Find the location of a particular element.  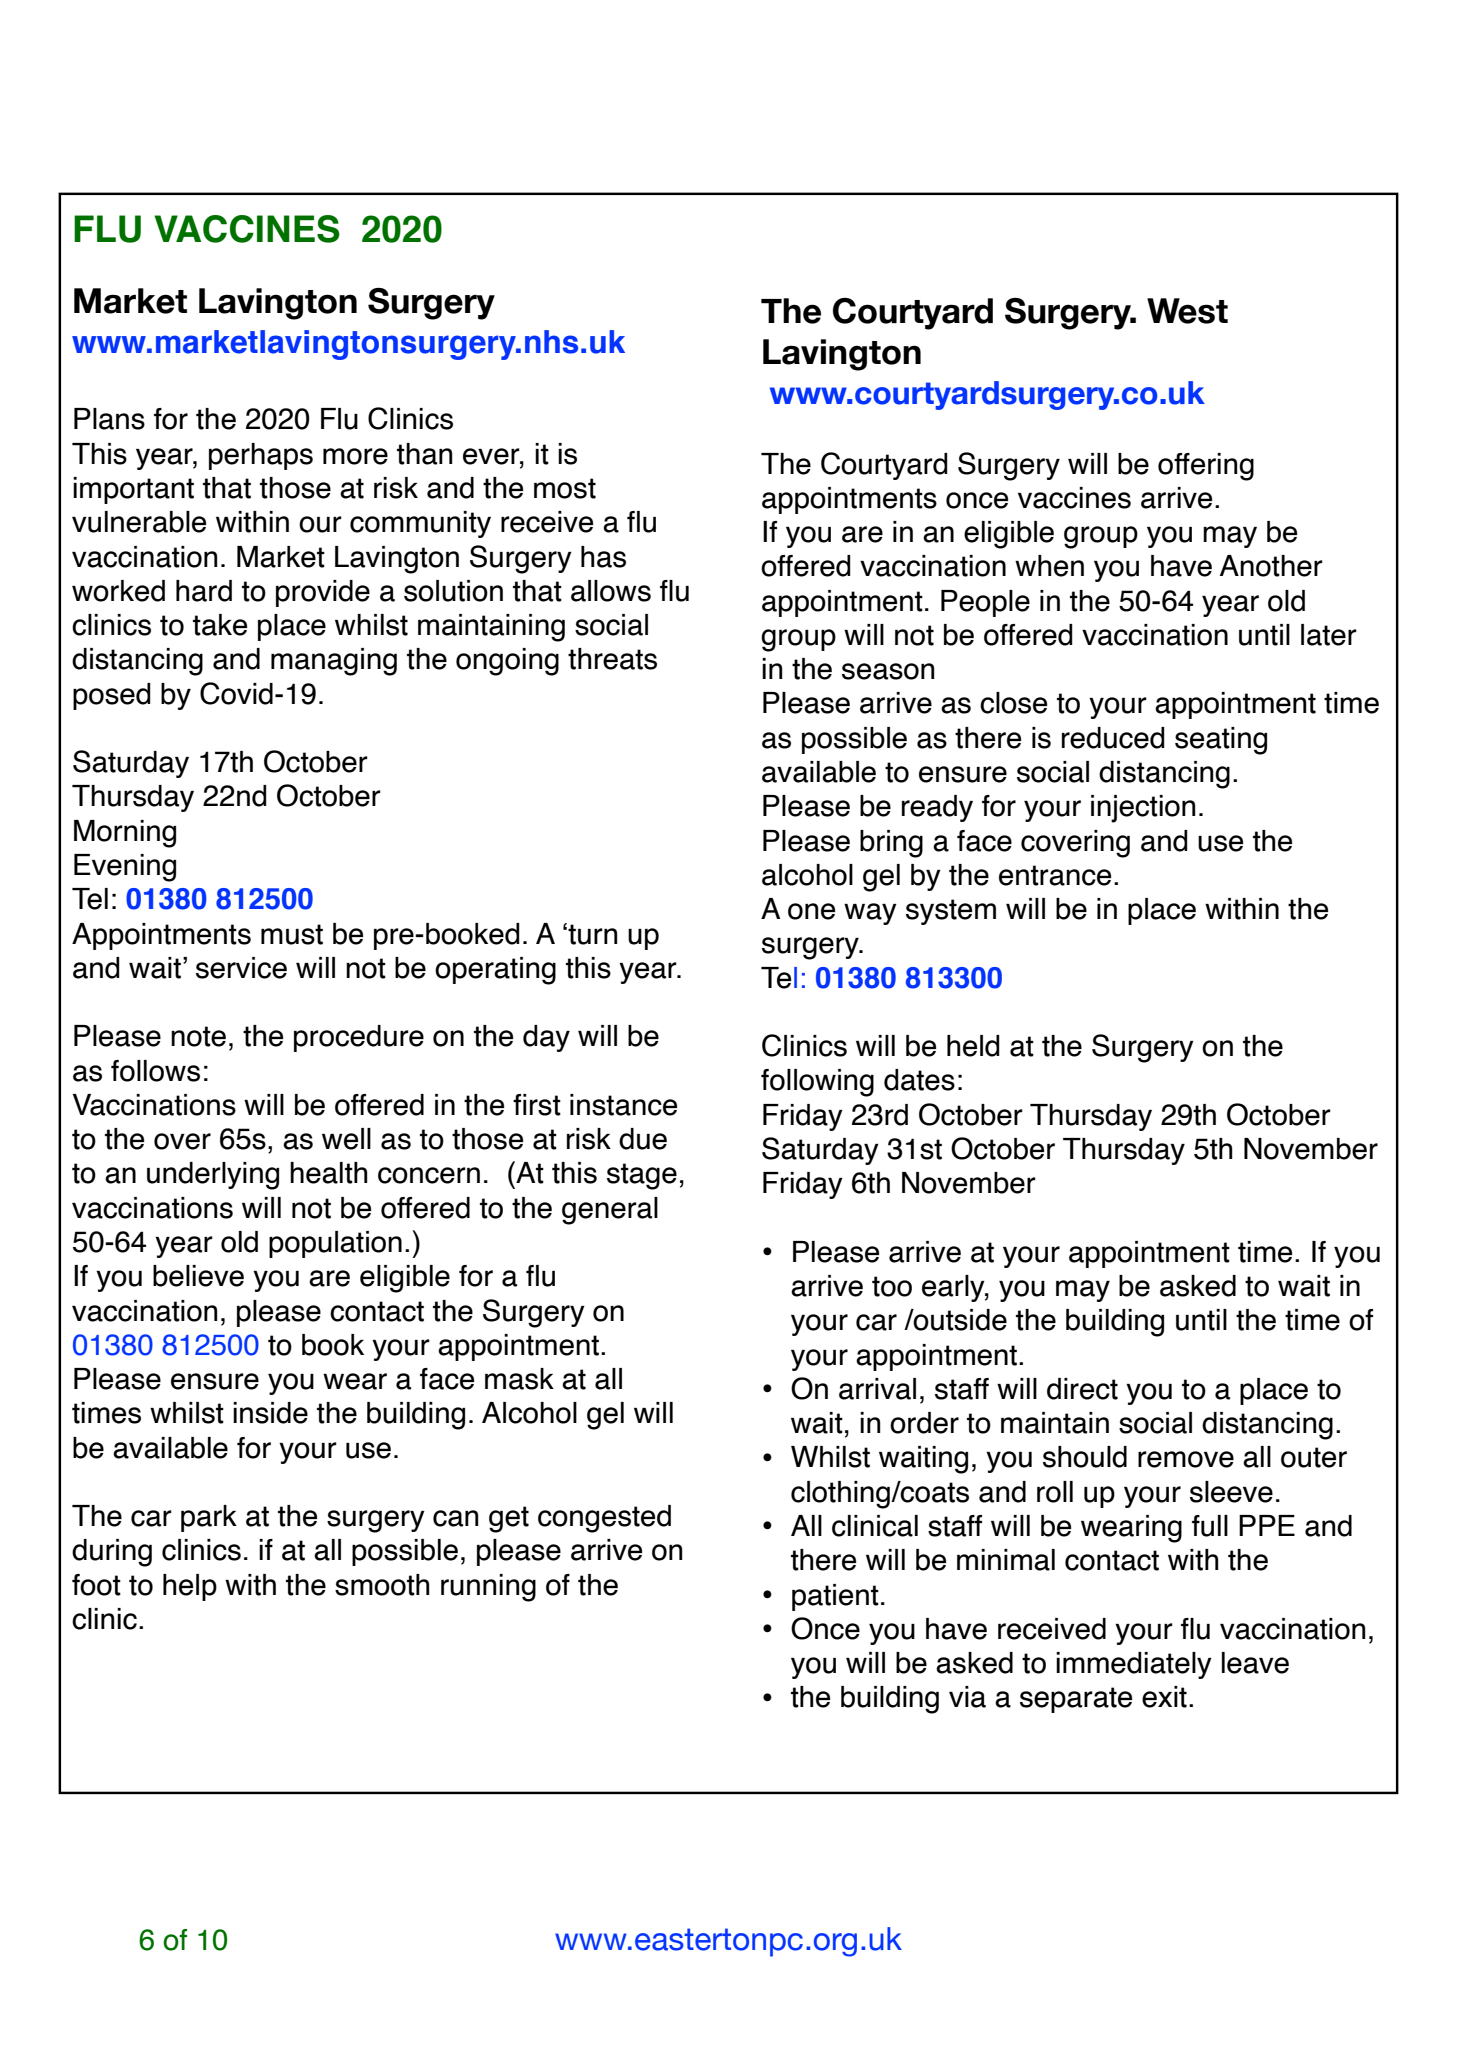

Another is located at coordinates (1271, 566).
